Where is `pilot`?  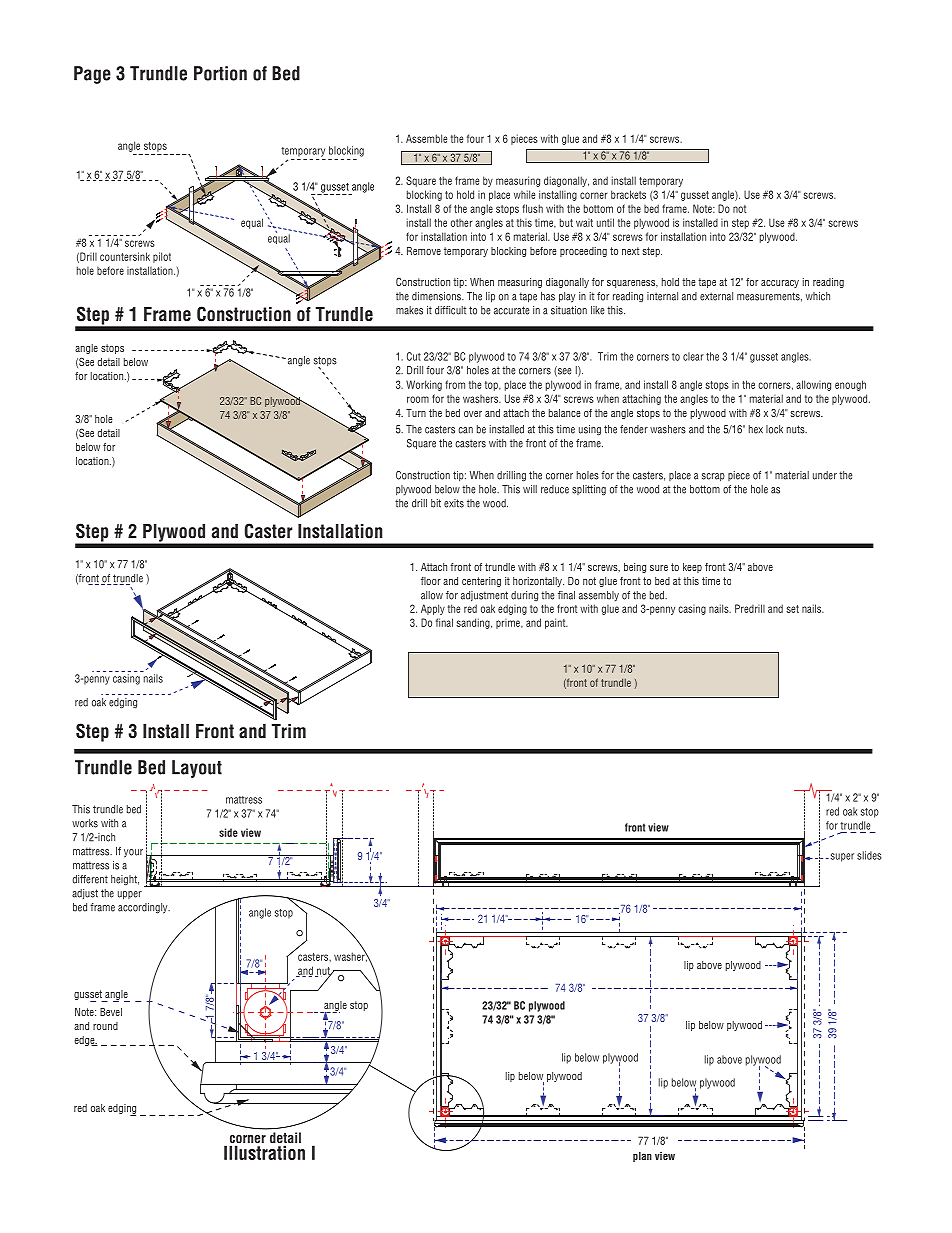 pilot is located at coordinates (162, 257).
